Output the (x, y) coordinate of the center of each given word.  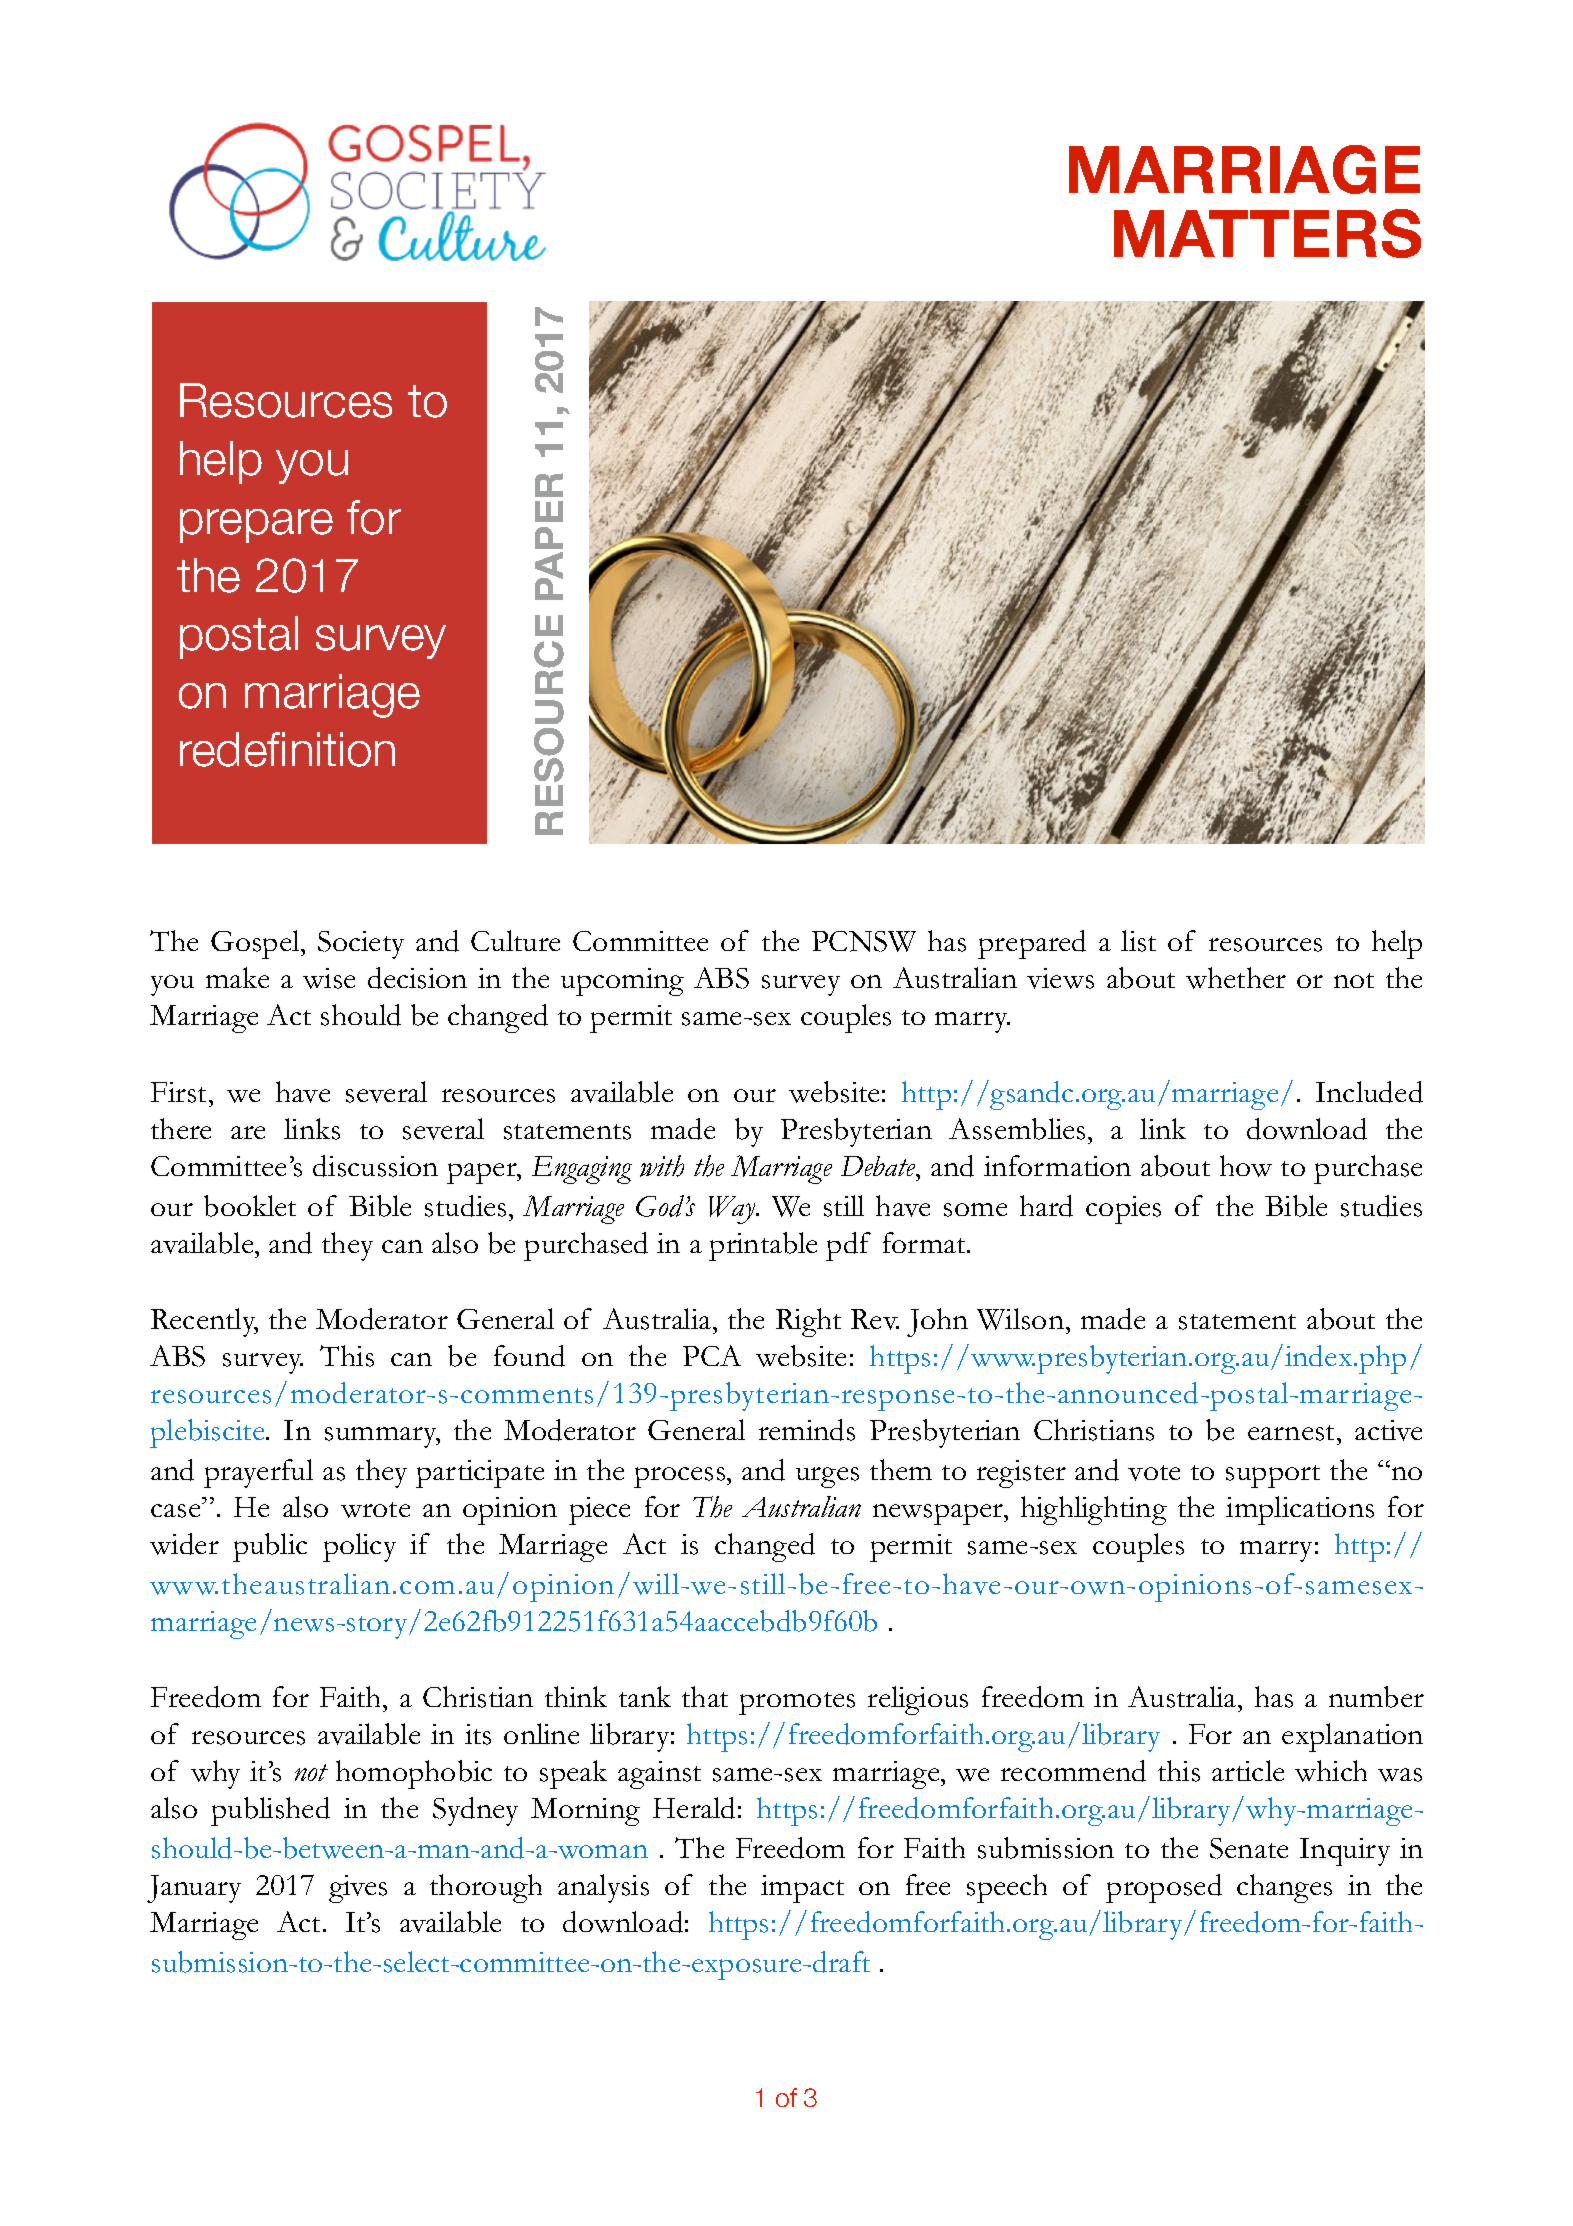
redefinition (287, 749)
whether (1236, 978)
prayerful (258, 1473)
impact (802, 1889)
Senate (1249, 1848)
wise (329, 978)
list (1138, 941)
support (1273, 1476)
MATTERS (1267, 233)
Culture (515, 940)
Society (361, 945)
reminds (807, 1430)
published (270, 1811)
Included (1369, 1092)
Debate (879, 1166)
